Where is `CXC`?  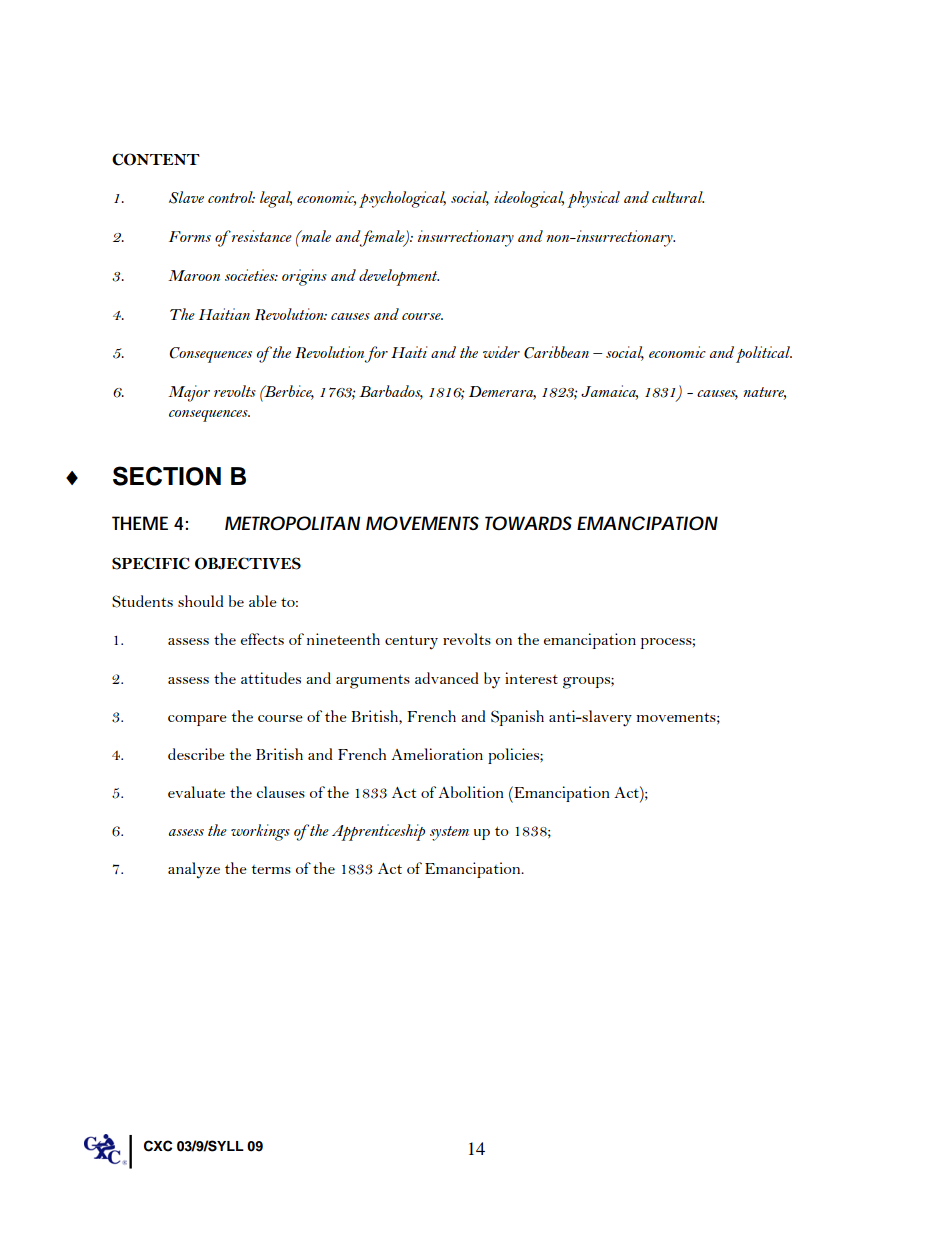 CXC is located at coordinates (158, 1146).
